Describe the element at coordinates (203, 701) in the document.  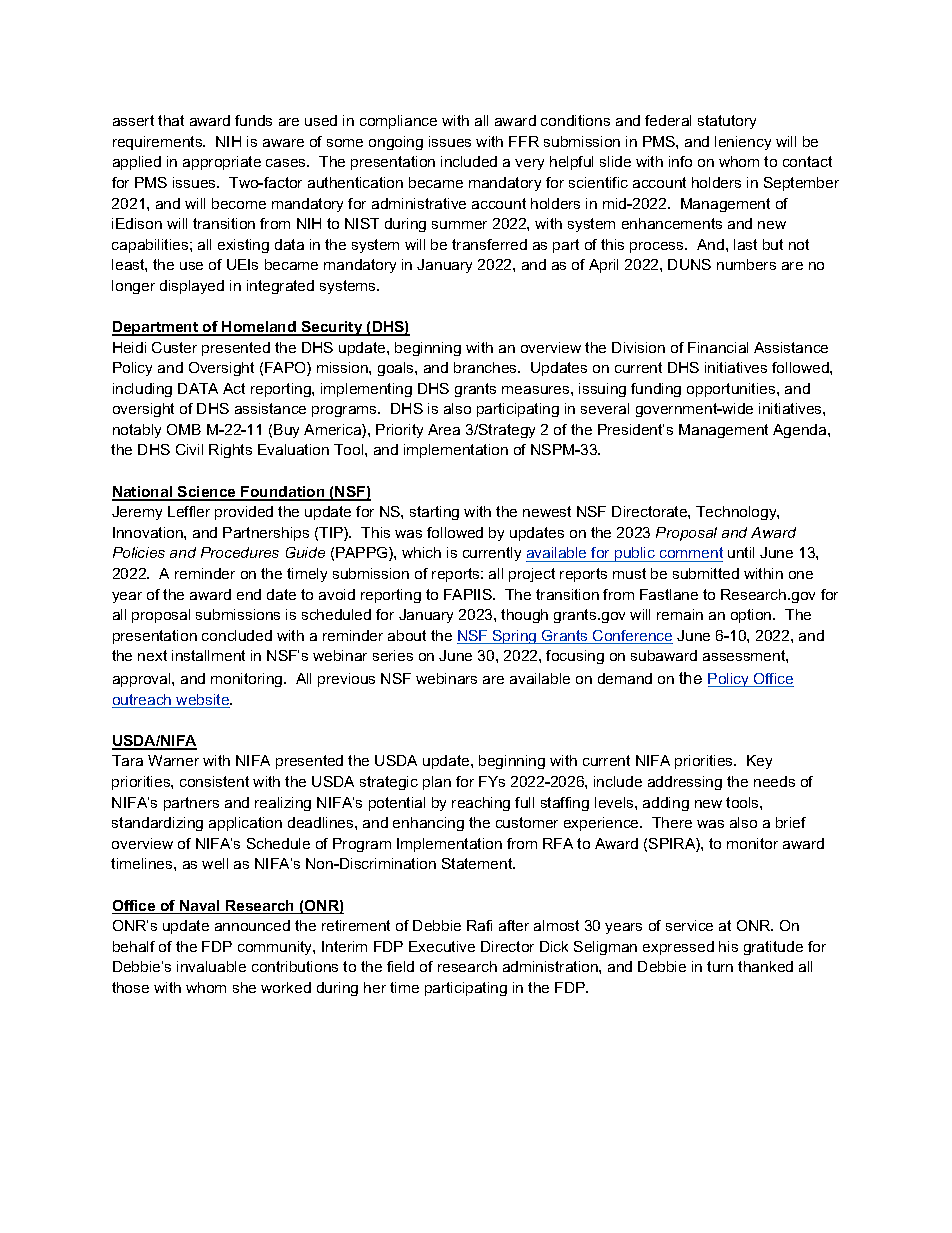
I see `website` at that location.
